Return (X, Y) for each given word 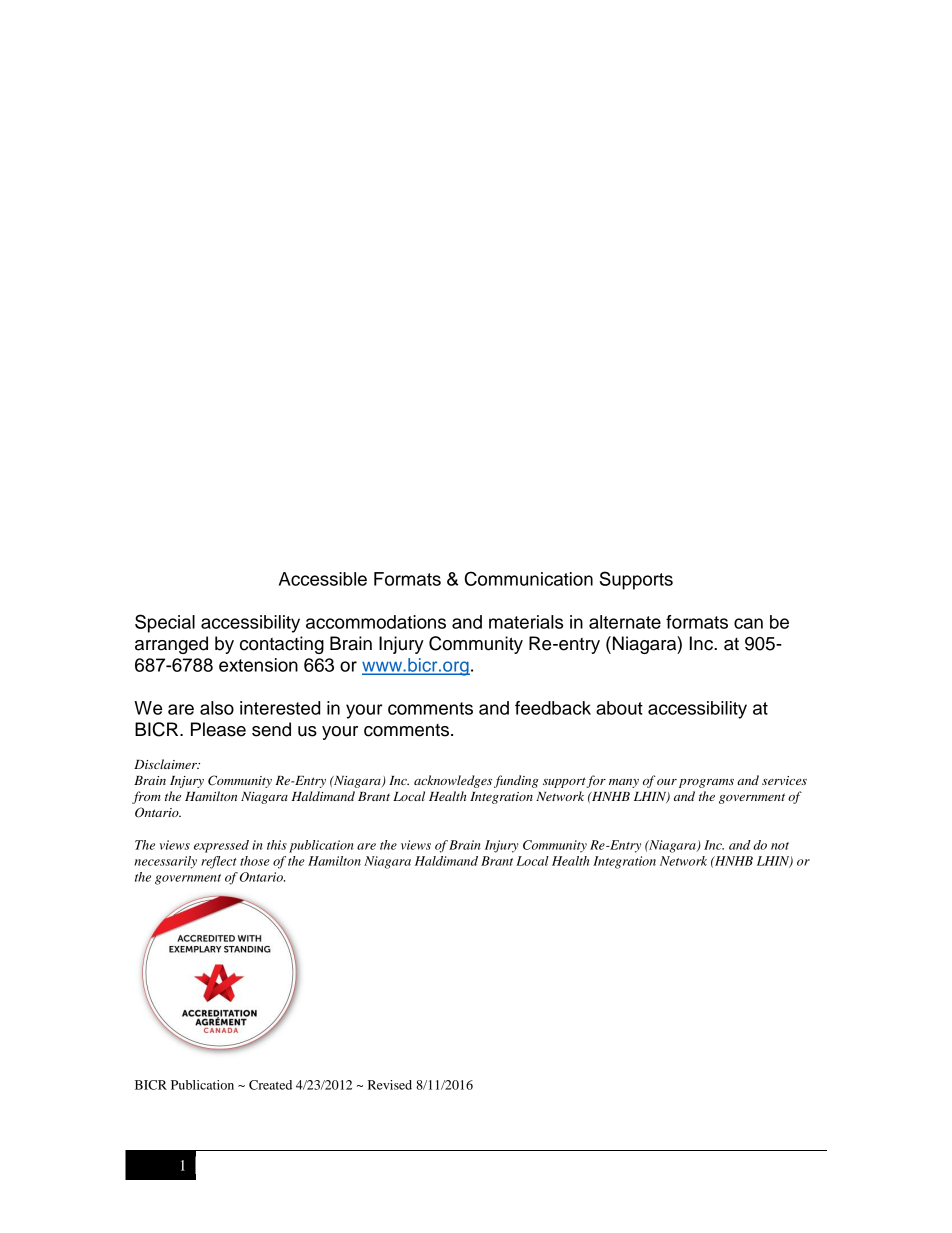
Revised (390, 1085)
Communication (529, 578)
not (780, 846)
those (255, 861)
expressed (221, 846)
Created (270, 1085)
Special (165, 623)
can (748, 623)
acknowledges (453, 781)
